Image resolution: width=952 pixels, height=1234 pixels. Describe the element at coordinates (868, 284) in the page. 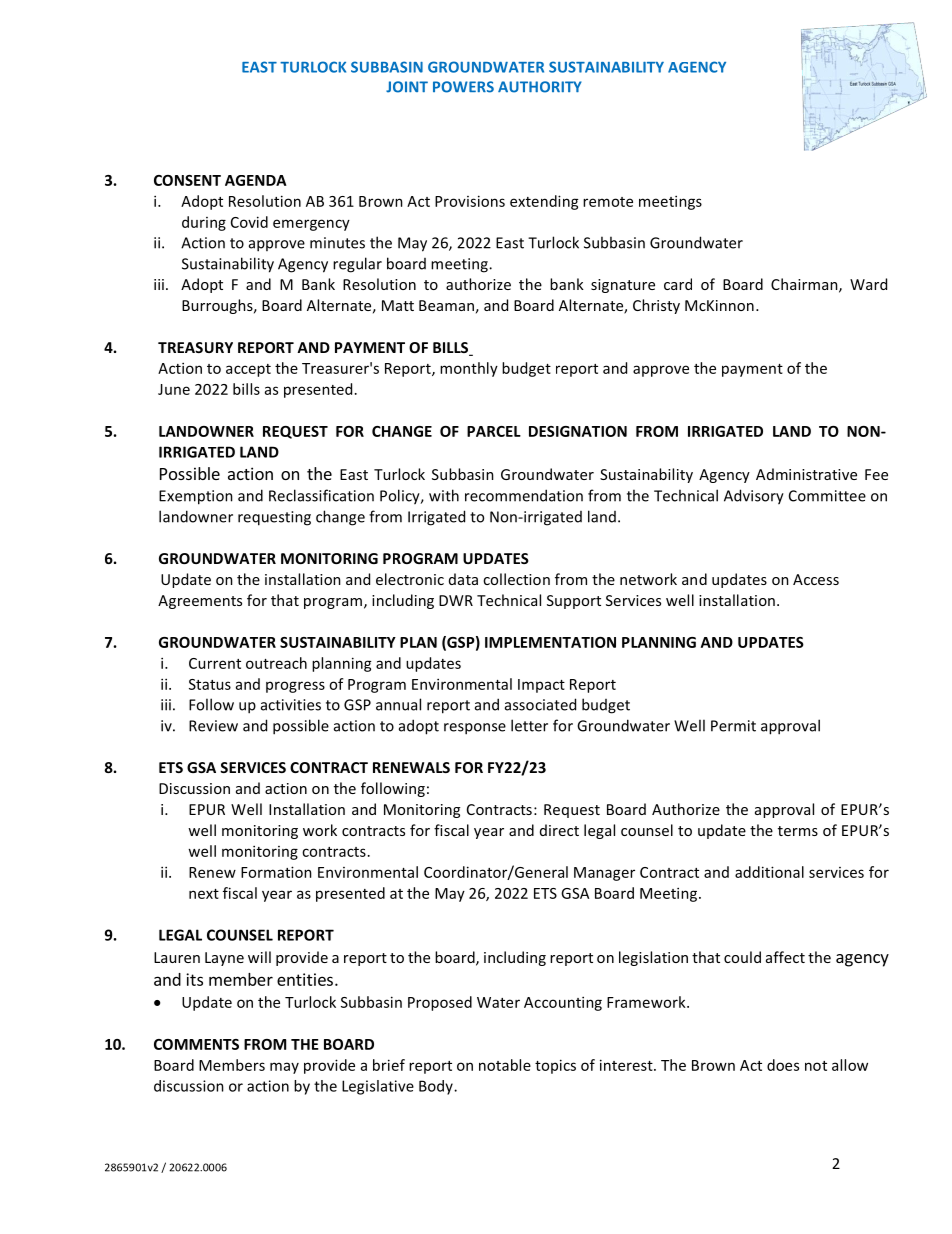

I see `Ward` at that location.
